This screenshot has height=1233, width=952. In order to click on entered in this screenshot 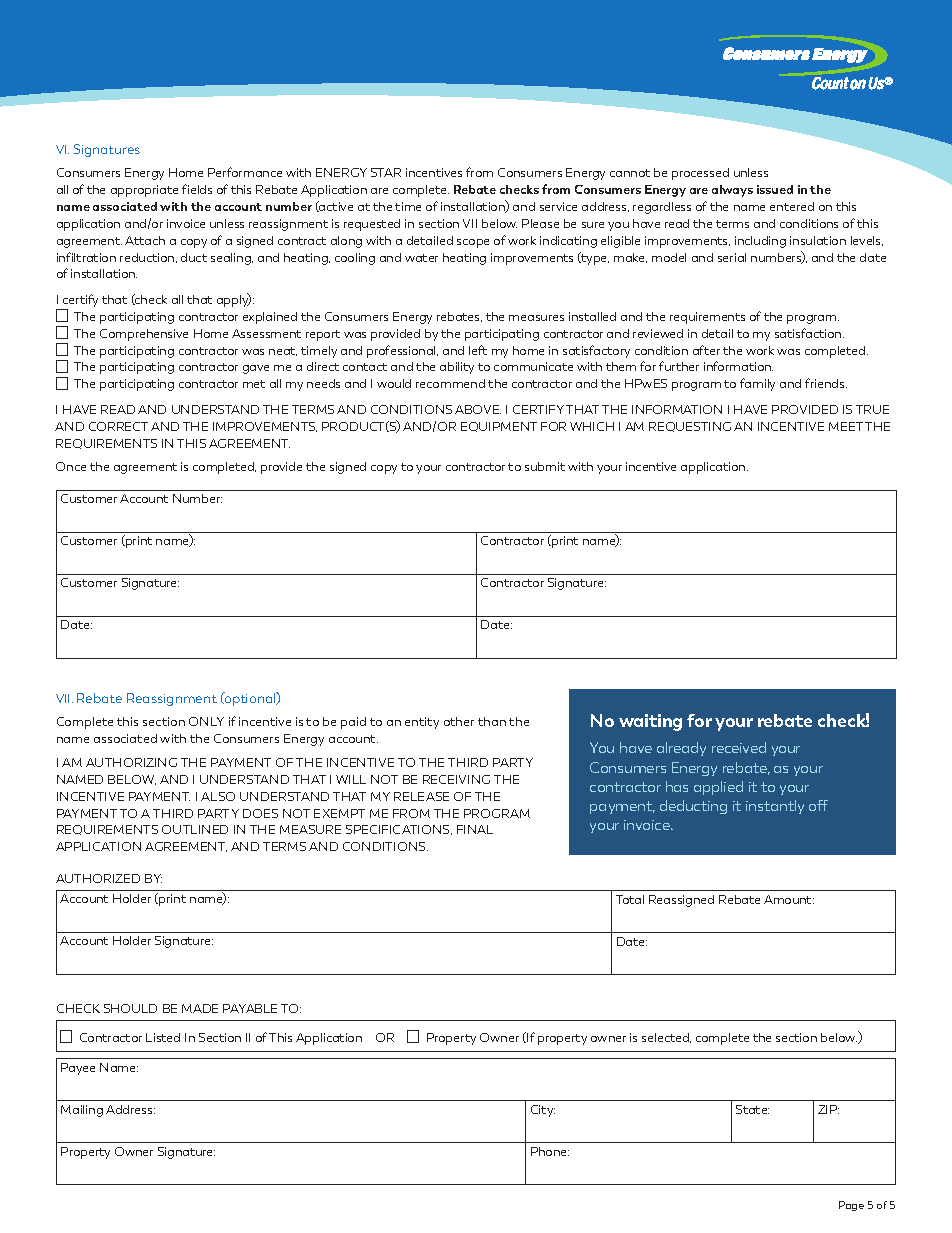, I will do `click(792, 206)`.
